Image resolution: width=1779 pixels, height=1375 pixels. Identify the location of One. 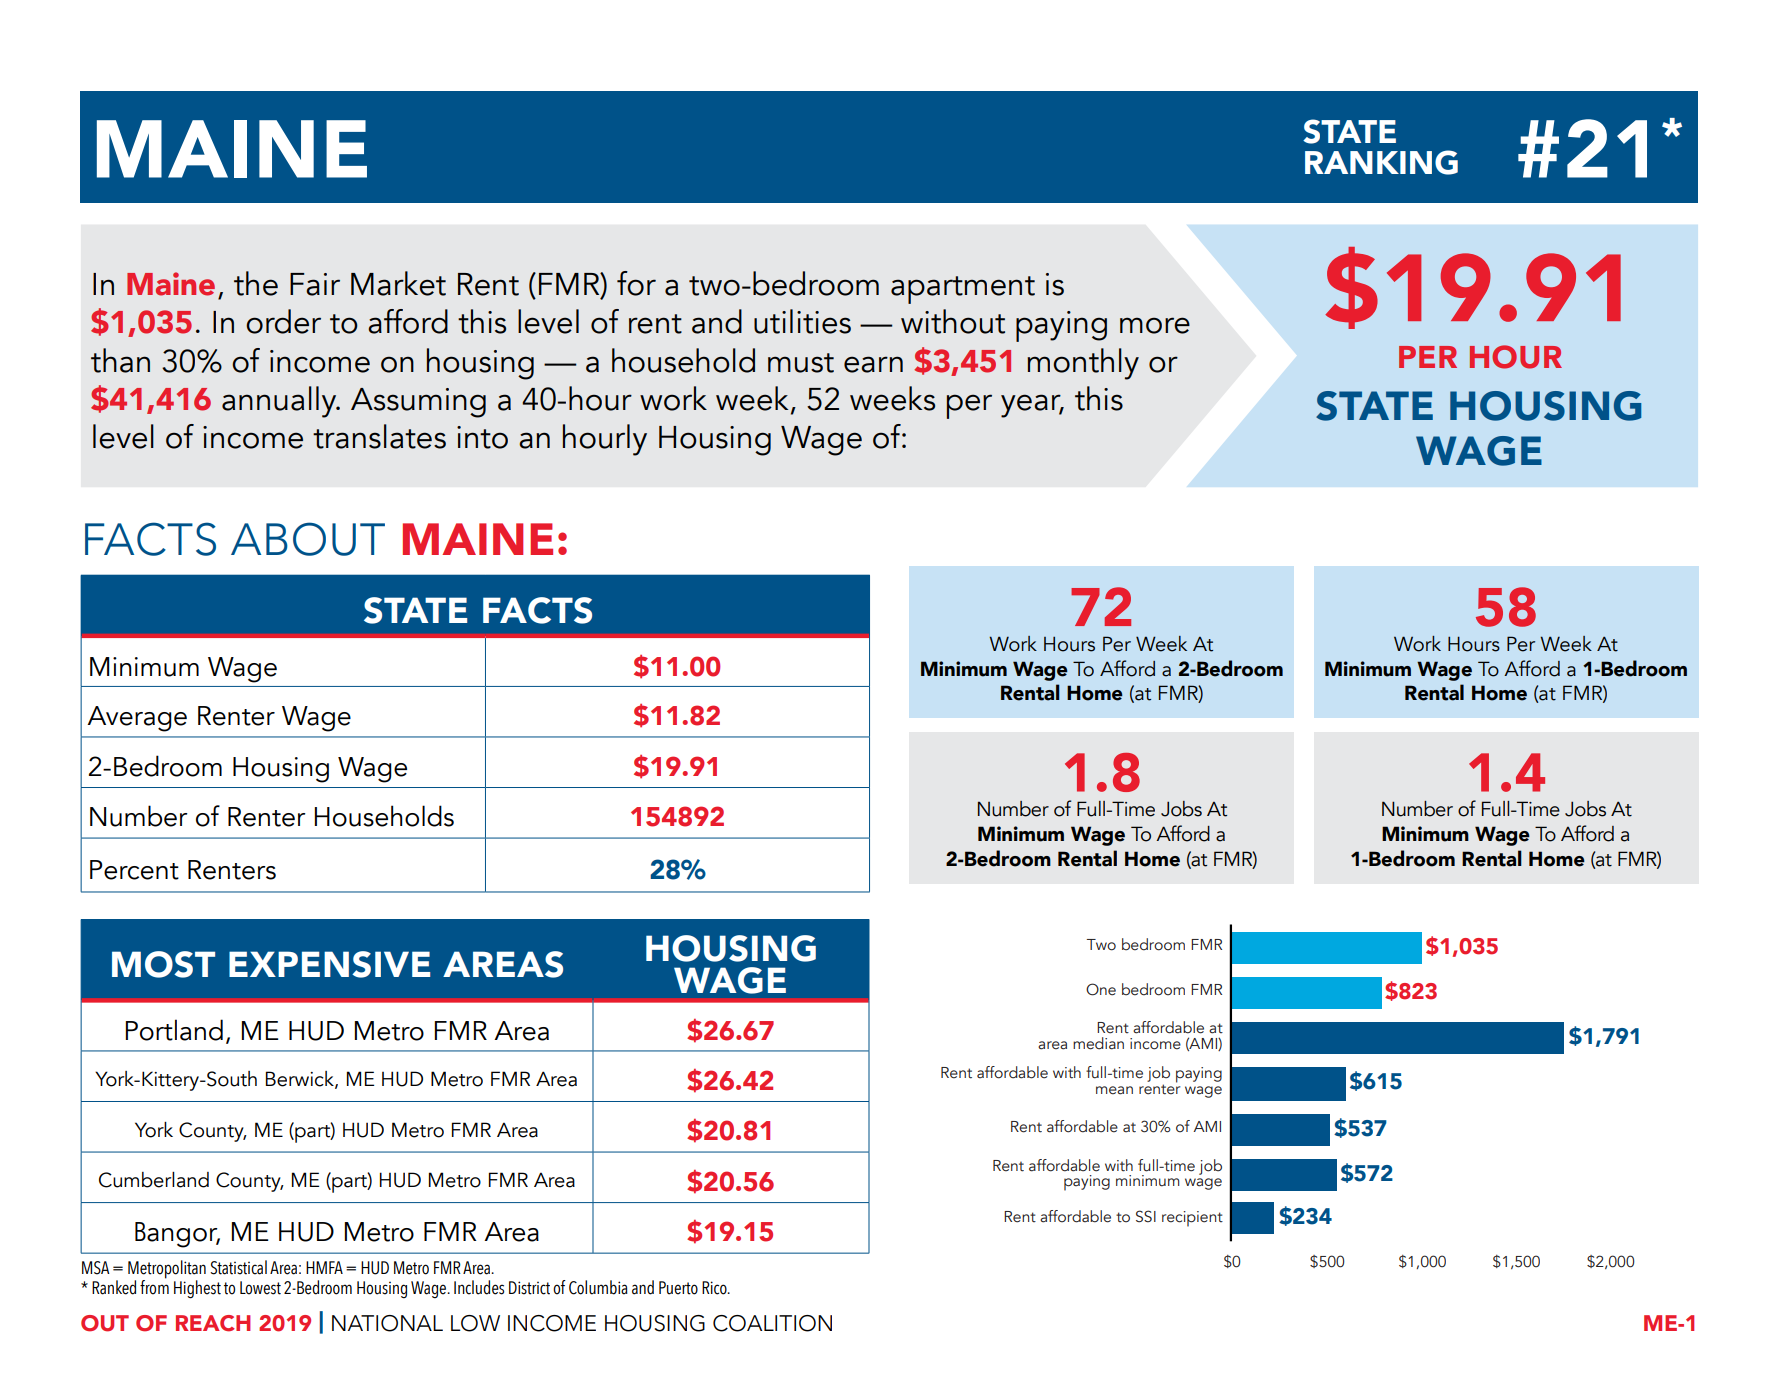
(1101, 989).
